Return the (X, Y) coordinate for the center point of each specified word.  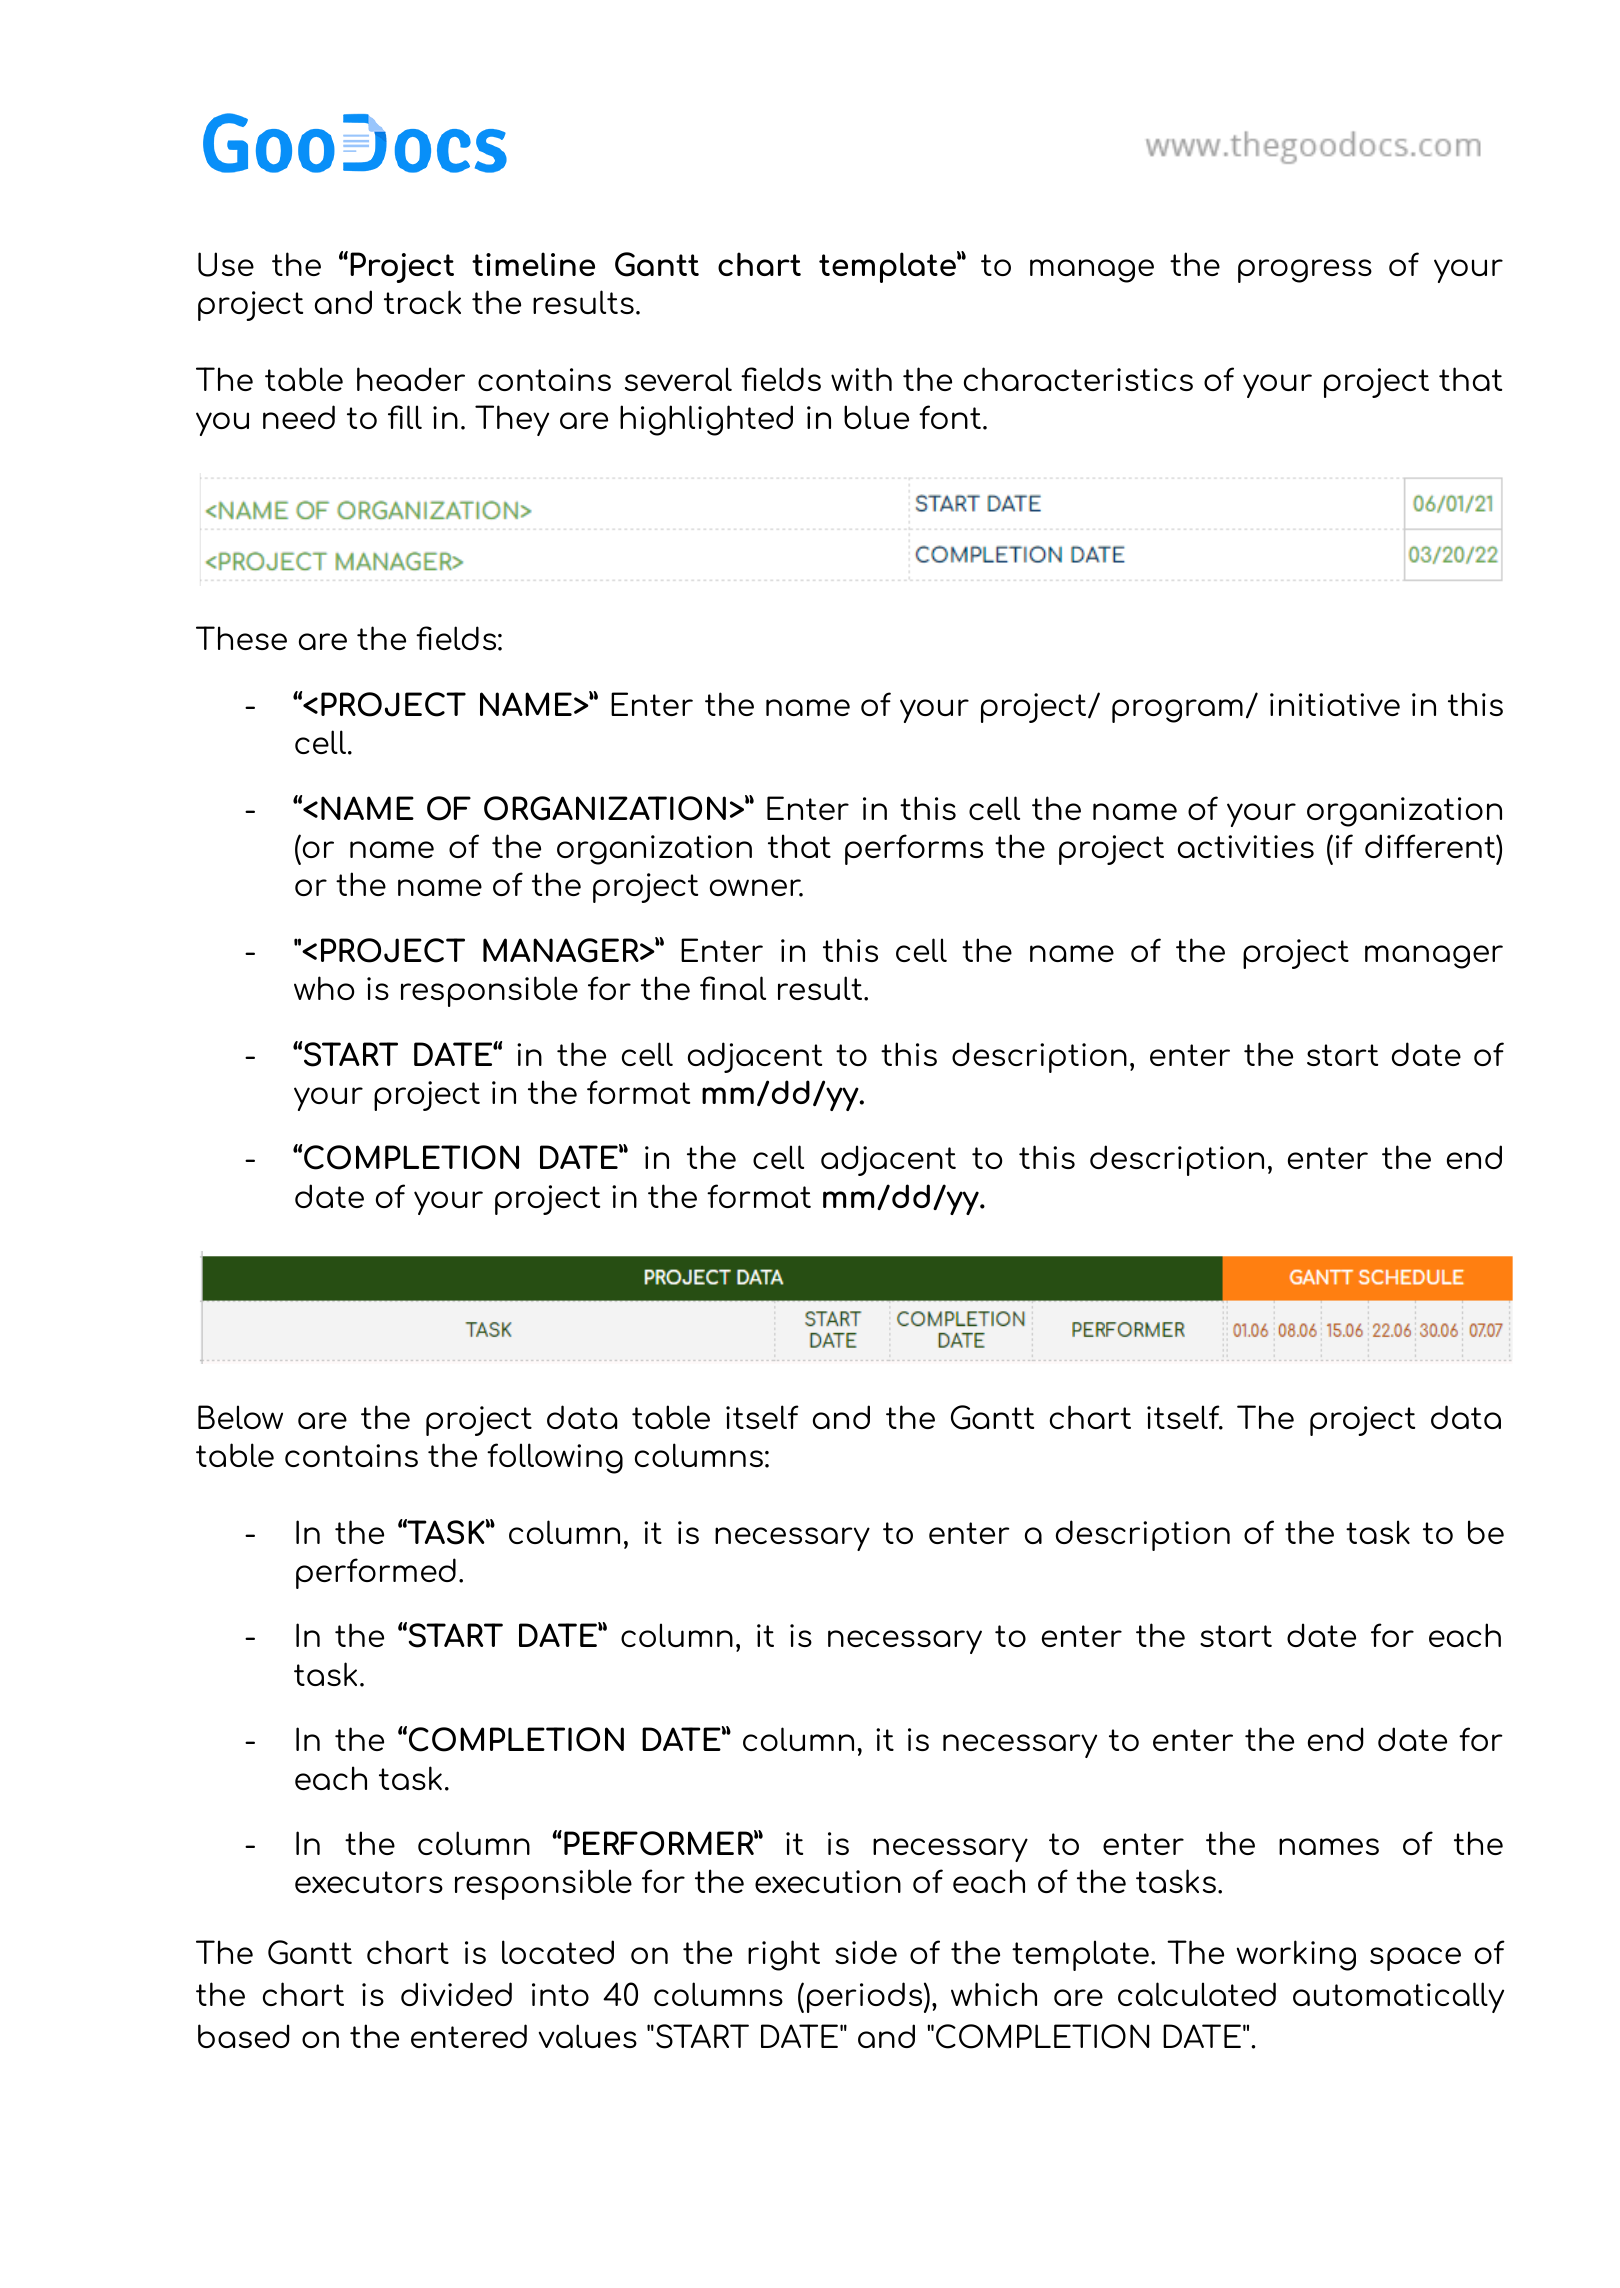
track (422, 302)
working (1296, 1955)
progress (1305, 271)
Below (240, 1417)
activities (1246, 846)
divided (456, 1994)
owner (756, 888)
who (324, 988)
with (861, 379)
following (555, 1458)
